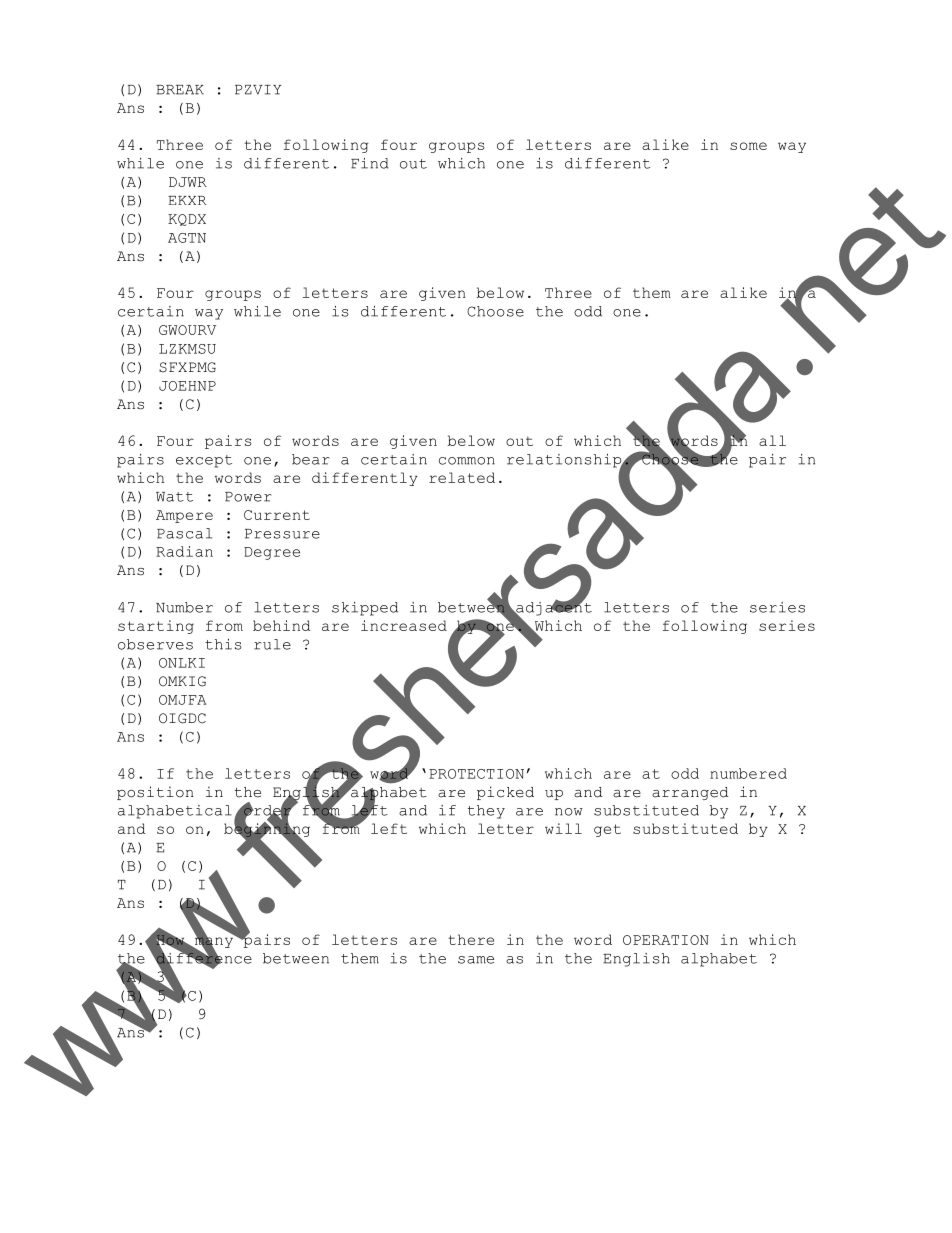 This screenshot has width=952, height=1233. I want to click on there, so click(471, 939).
